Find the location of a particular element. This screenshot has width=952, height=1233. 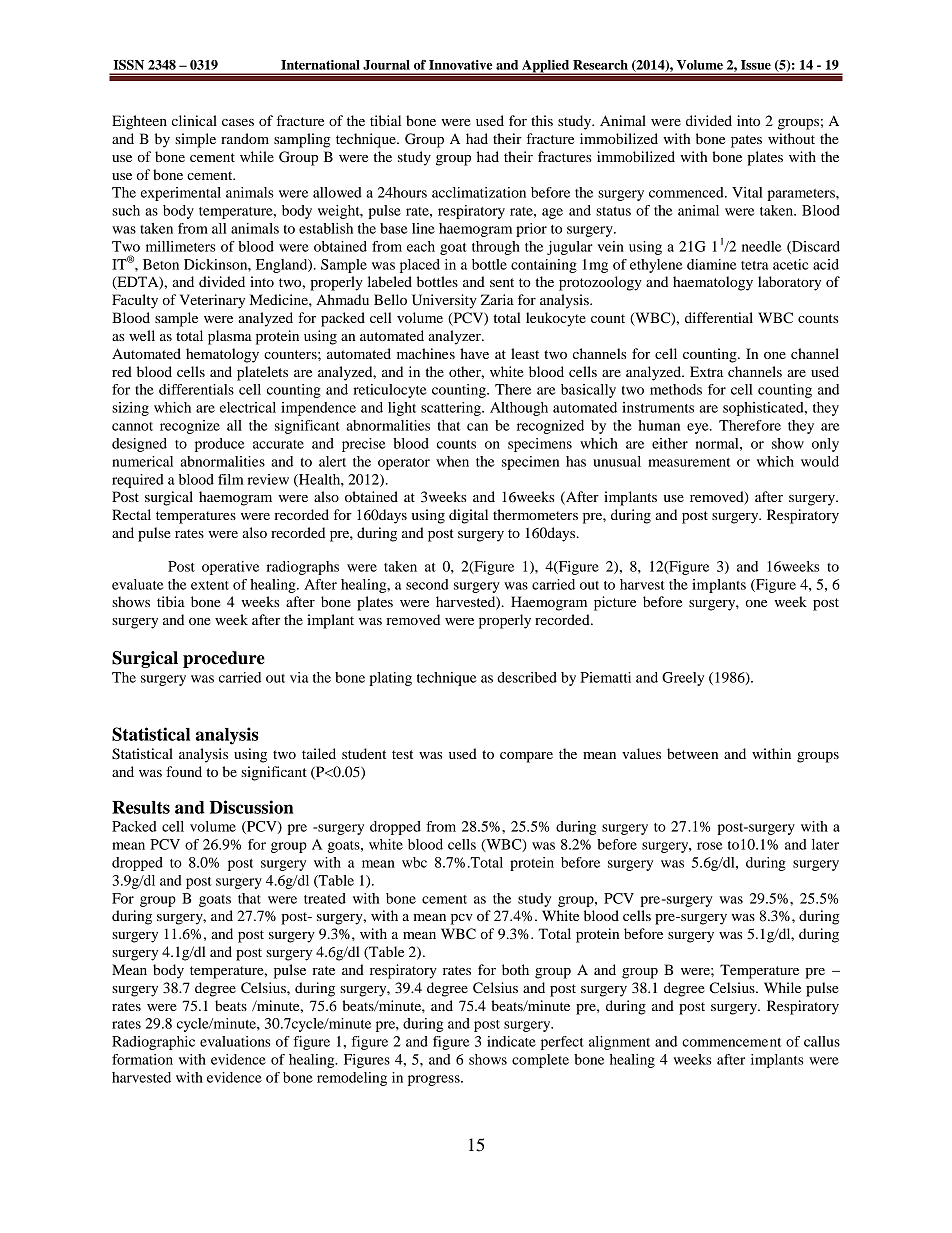

Innovative is located at coordinates (461, 65).
